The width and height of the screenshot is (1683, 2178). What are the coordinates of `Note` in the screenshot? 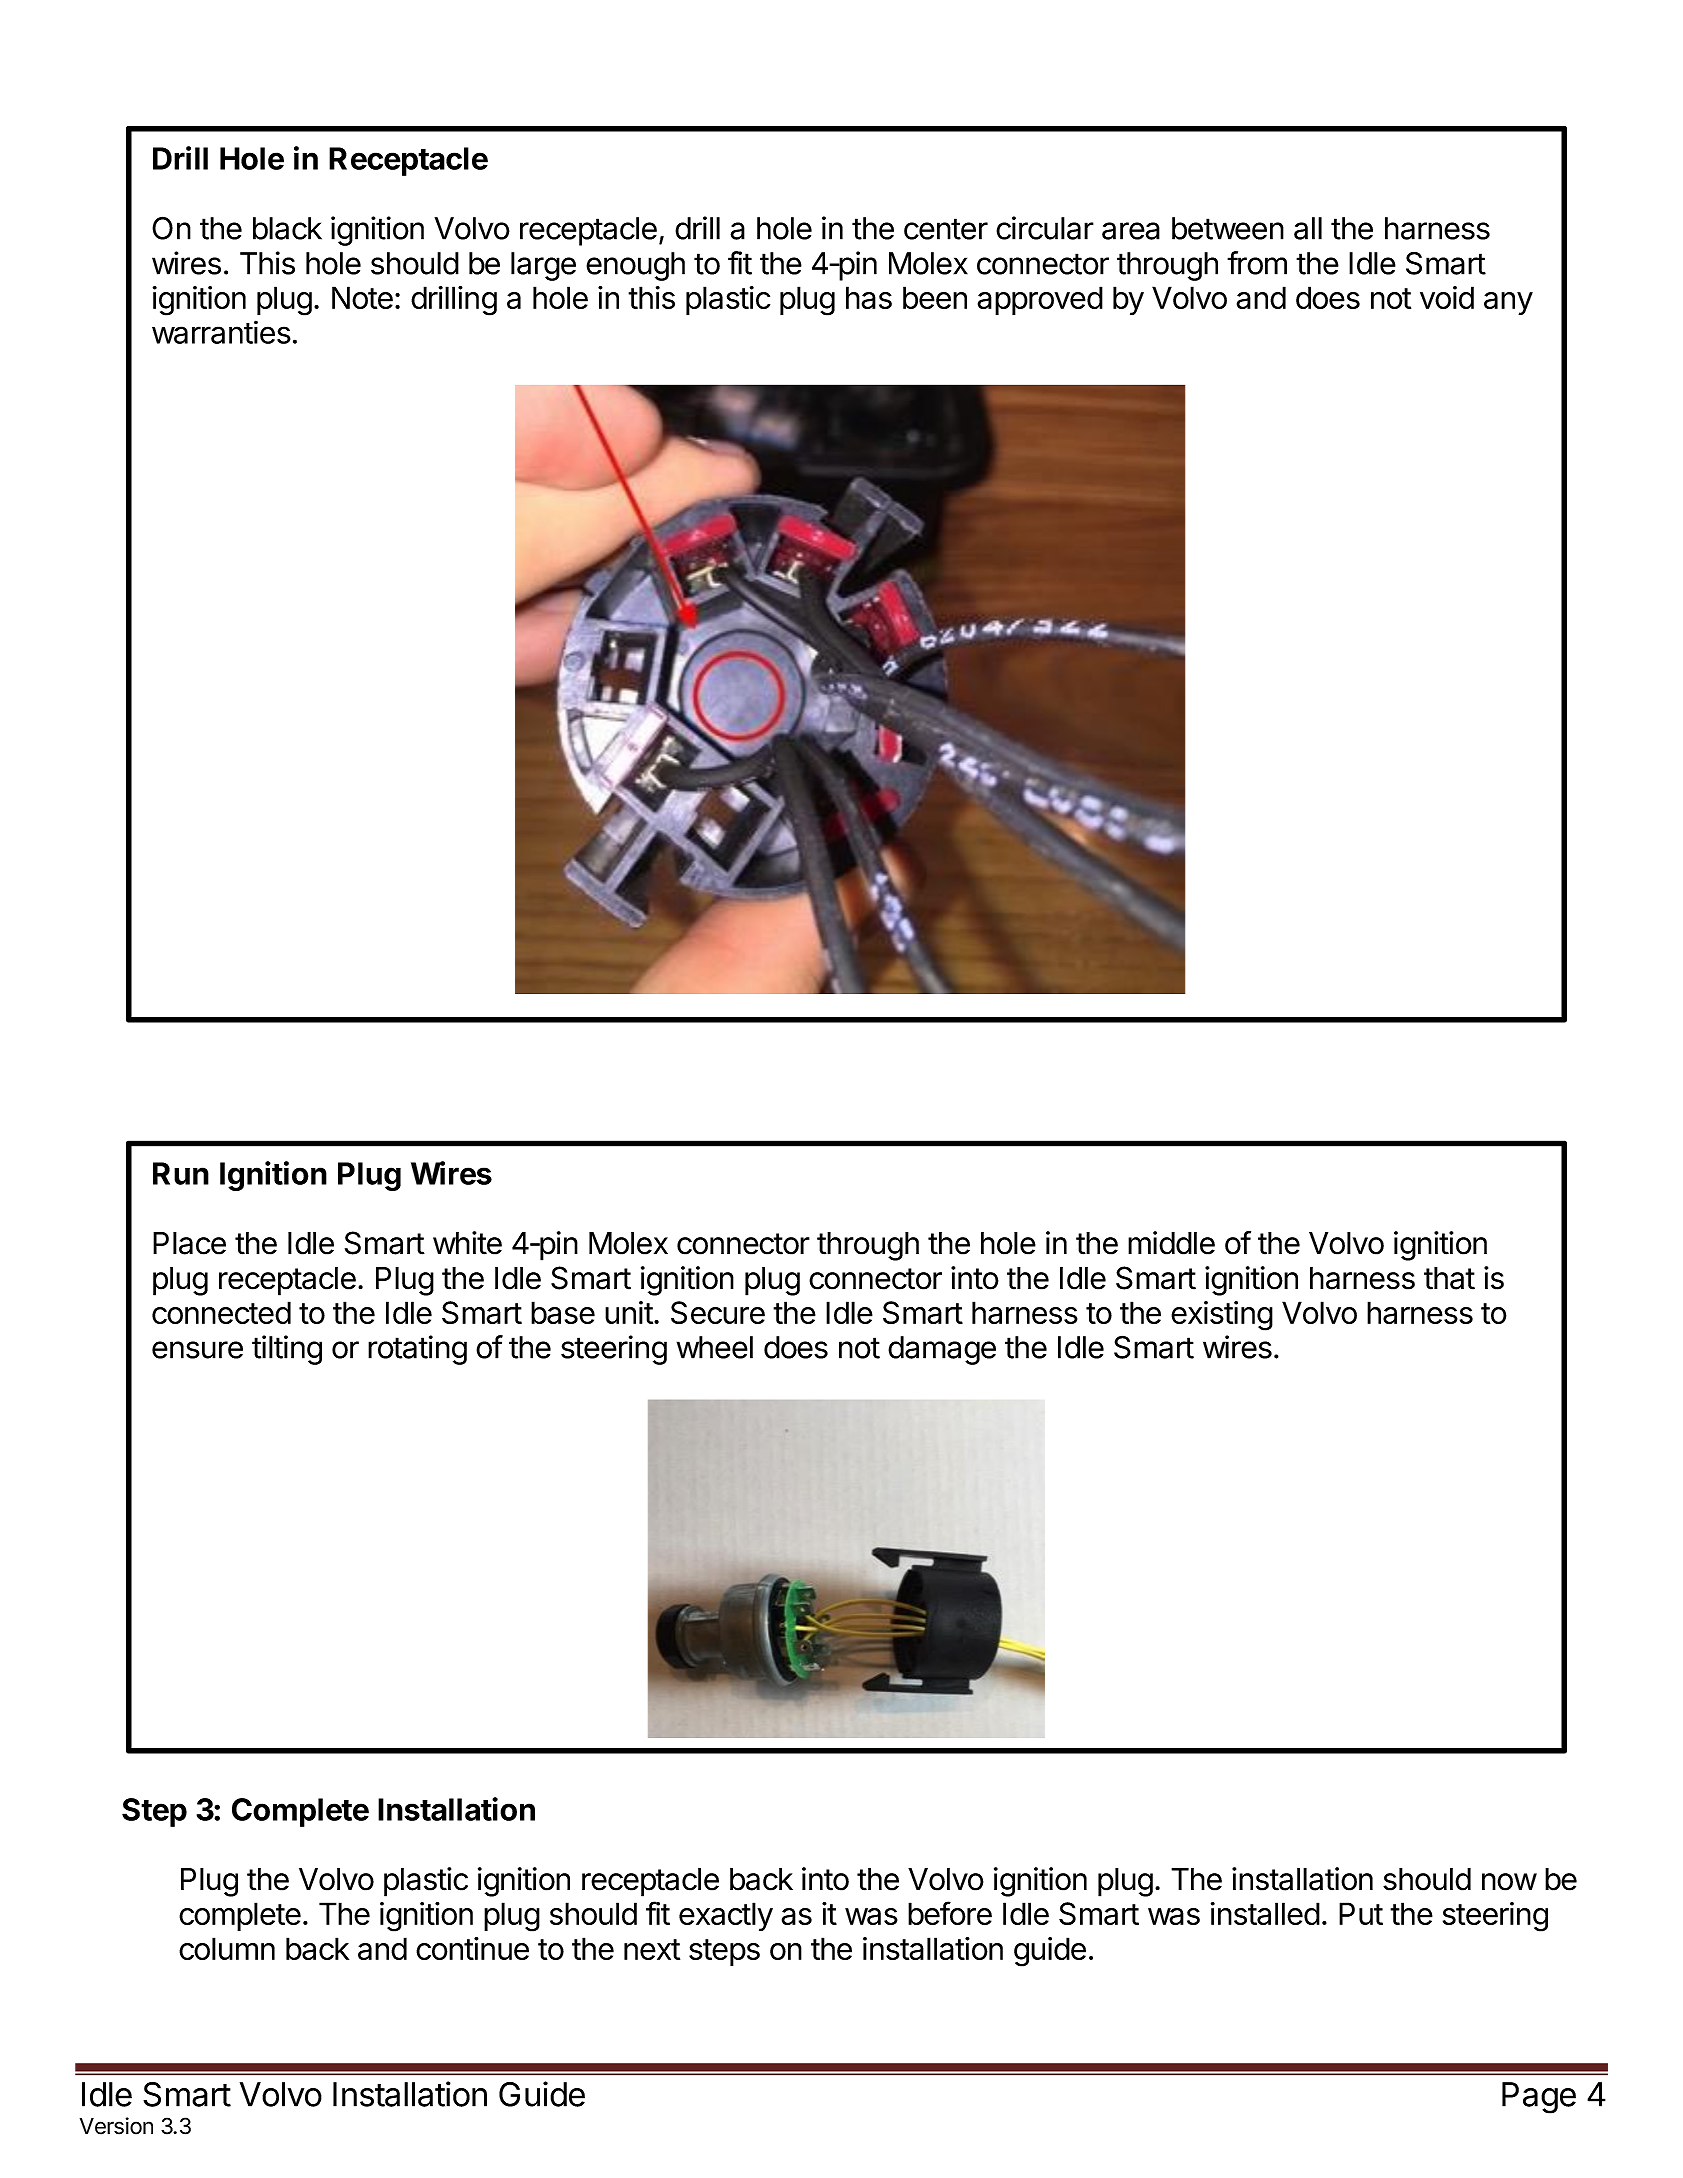 It's located at (362, 297).
